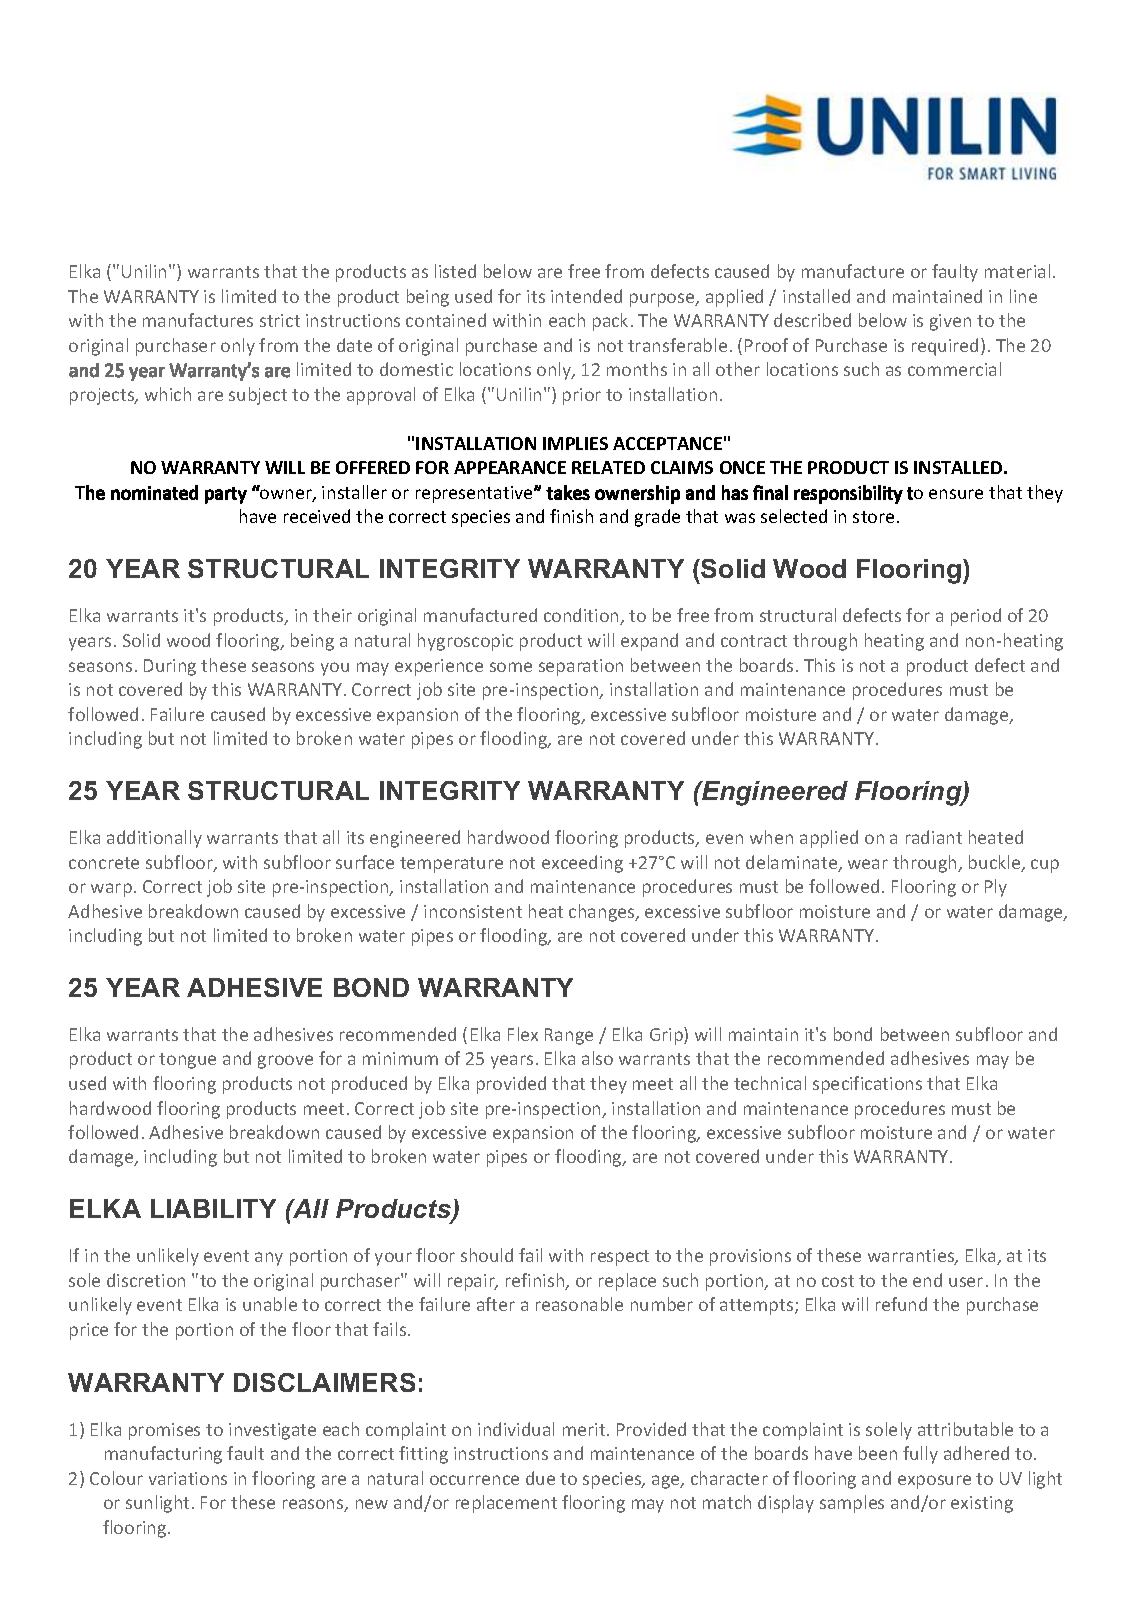 The image size is (1139, 1611). I want to click on intended, so click(586, 296).
